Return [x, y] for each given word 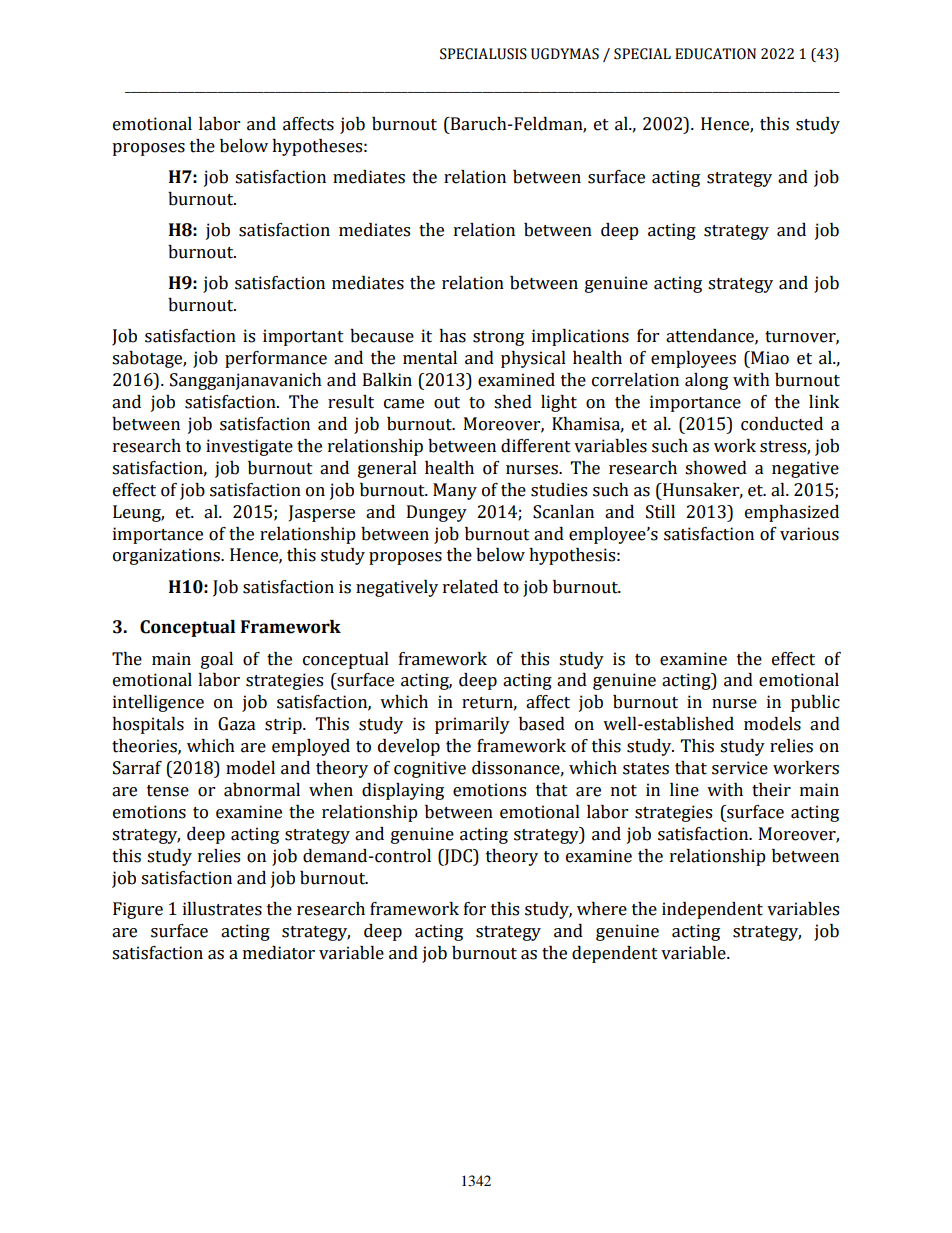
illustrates [222, 909]
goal [217, 660]
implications [580, 337]
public [815, 703]
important [303, 337]
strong [498, 338]
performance [276, 359]
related [470, 587]
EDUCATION [715, 54]
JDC [458, 857]
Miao [769, 358]
